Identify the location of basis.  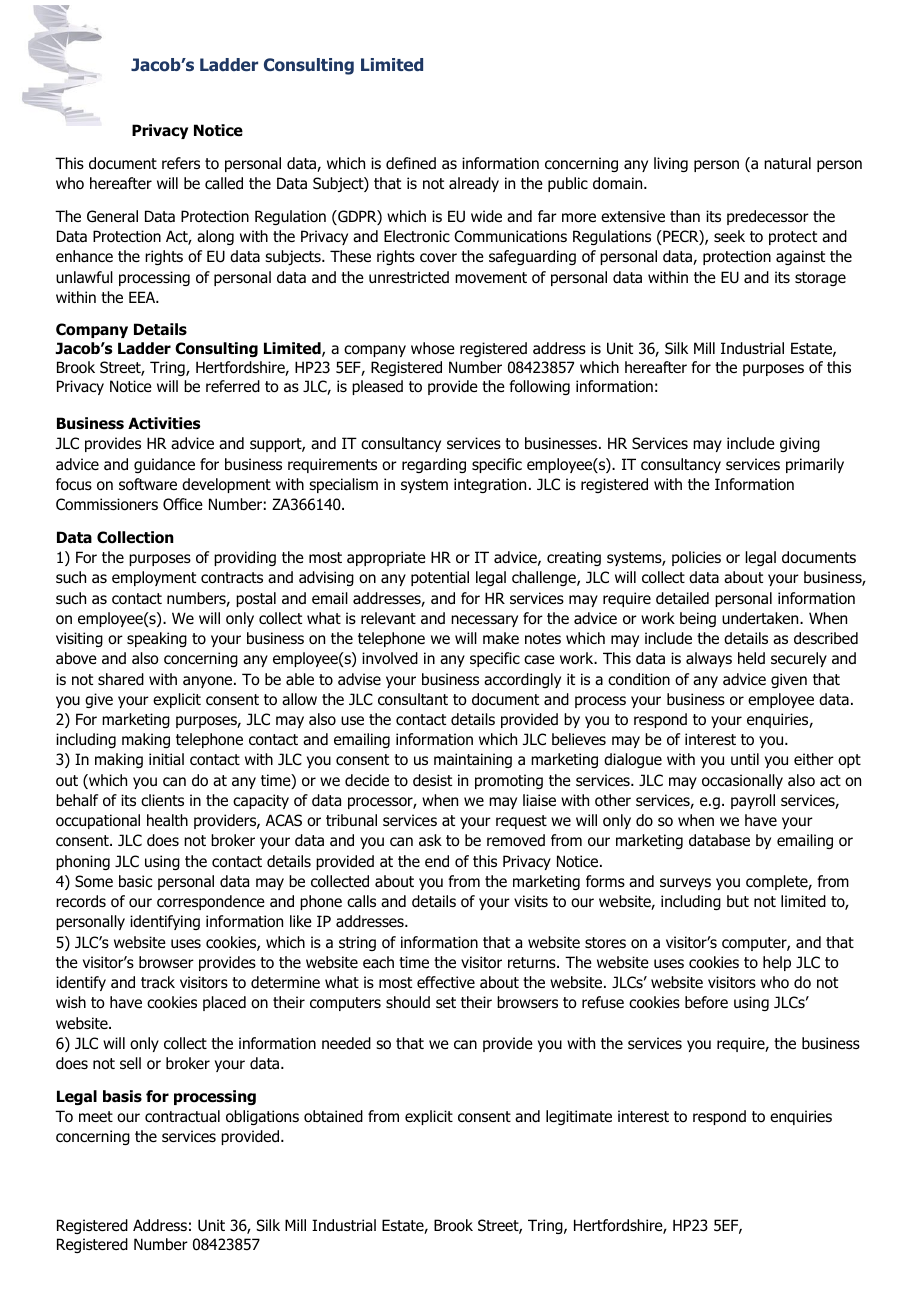
(122, 1096).
